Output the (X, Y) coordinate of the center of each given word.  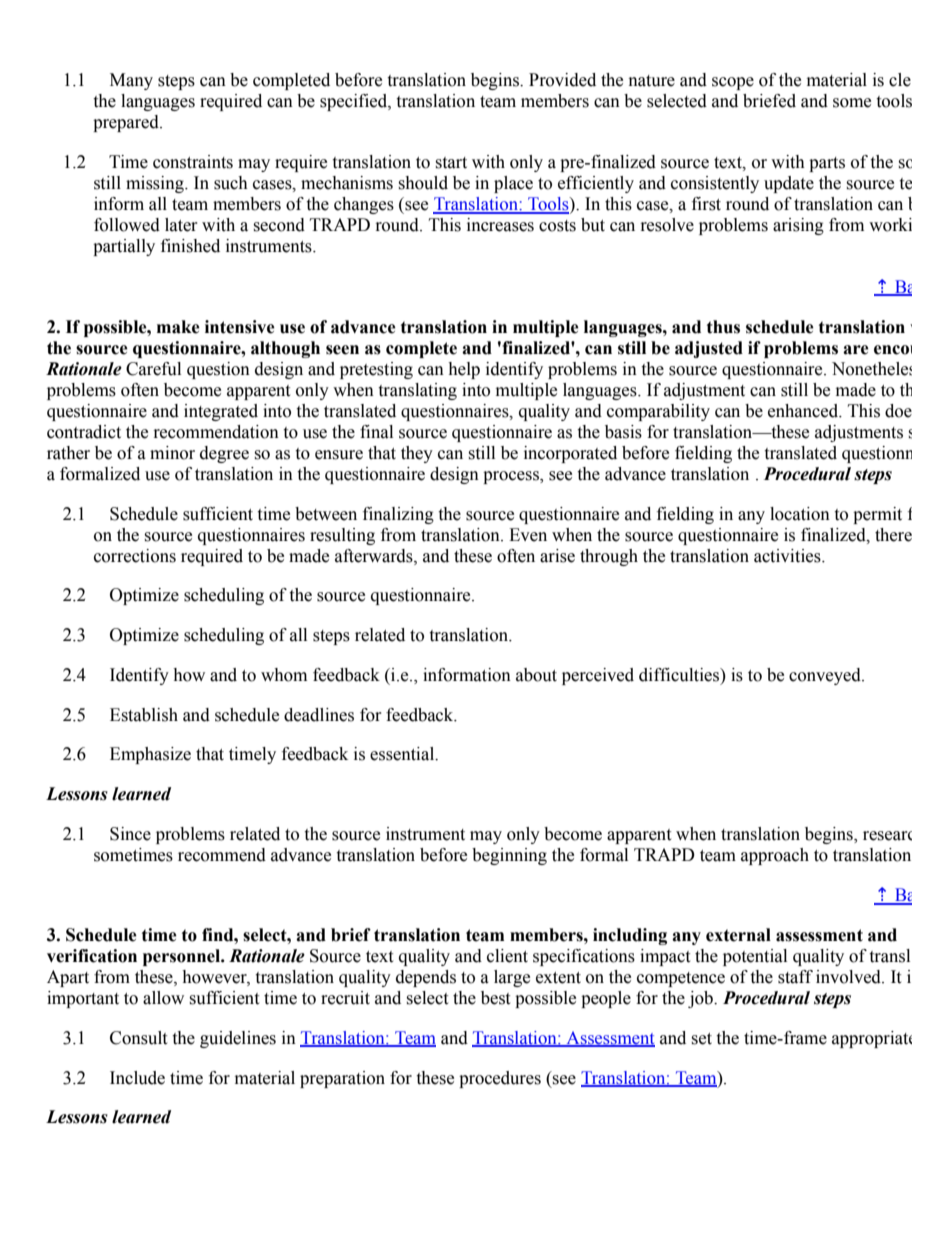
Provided (562, 80)
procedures (500, 1079)
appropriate (872, 1039)
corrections (135, 556)
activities (788, 556)
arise (557, 556)
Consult (138, 1038)
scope (733, 83)
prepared (127, 123)
